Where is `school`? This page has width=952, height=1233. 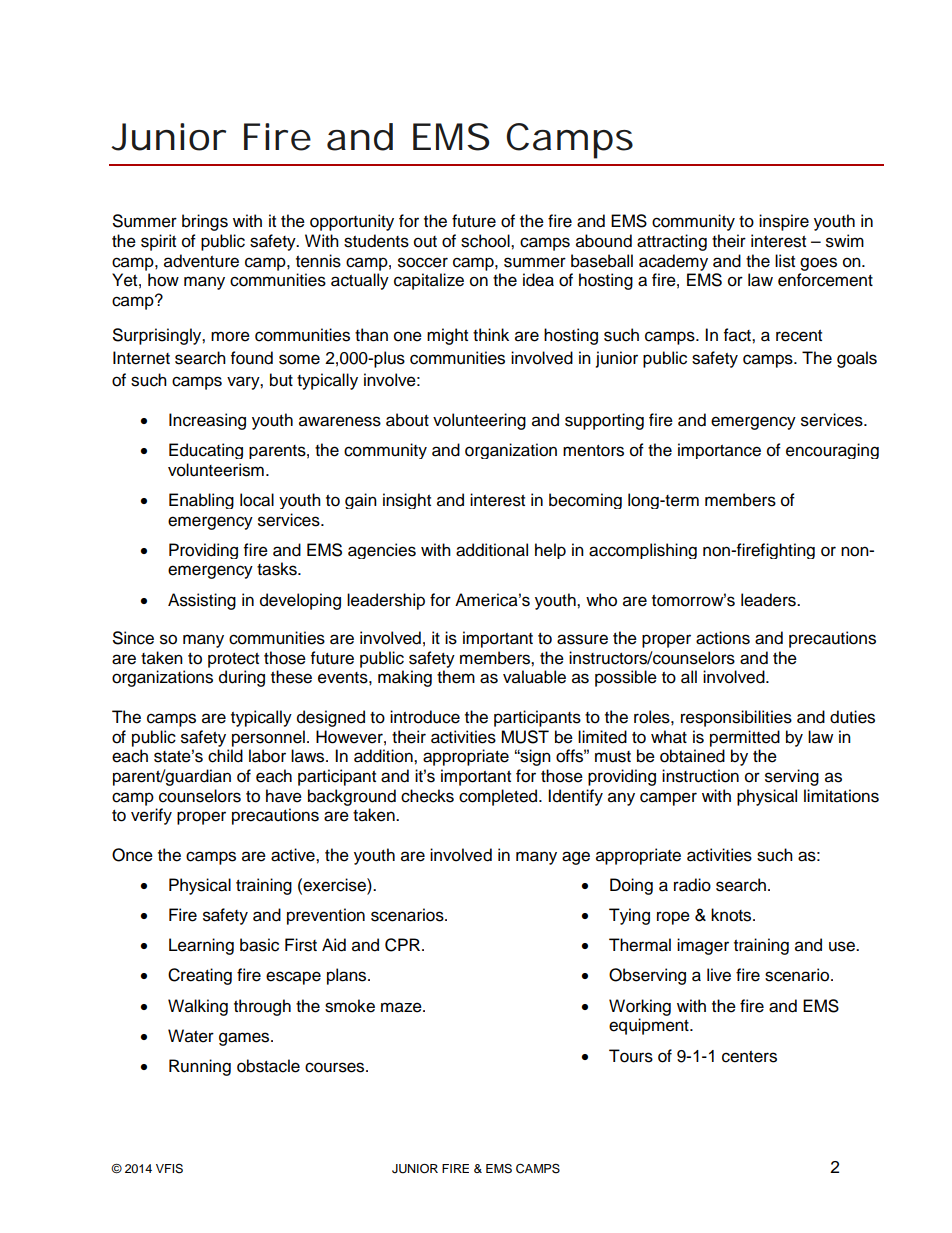
school is located at coordinates (486, 241).
